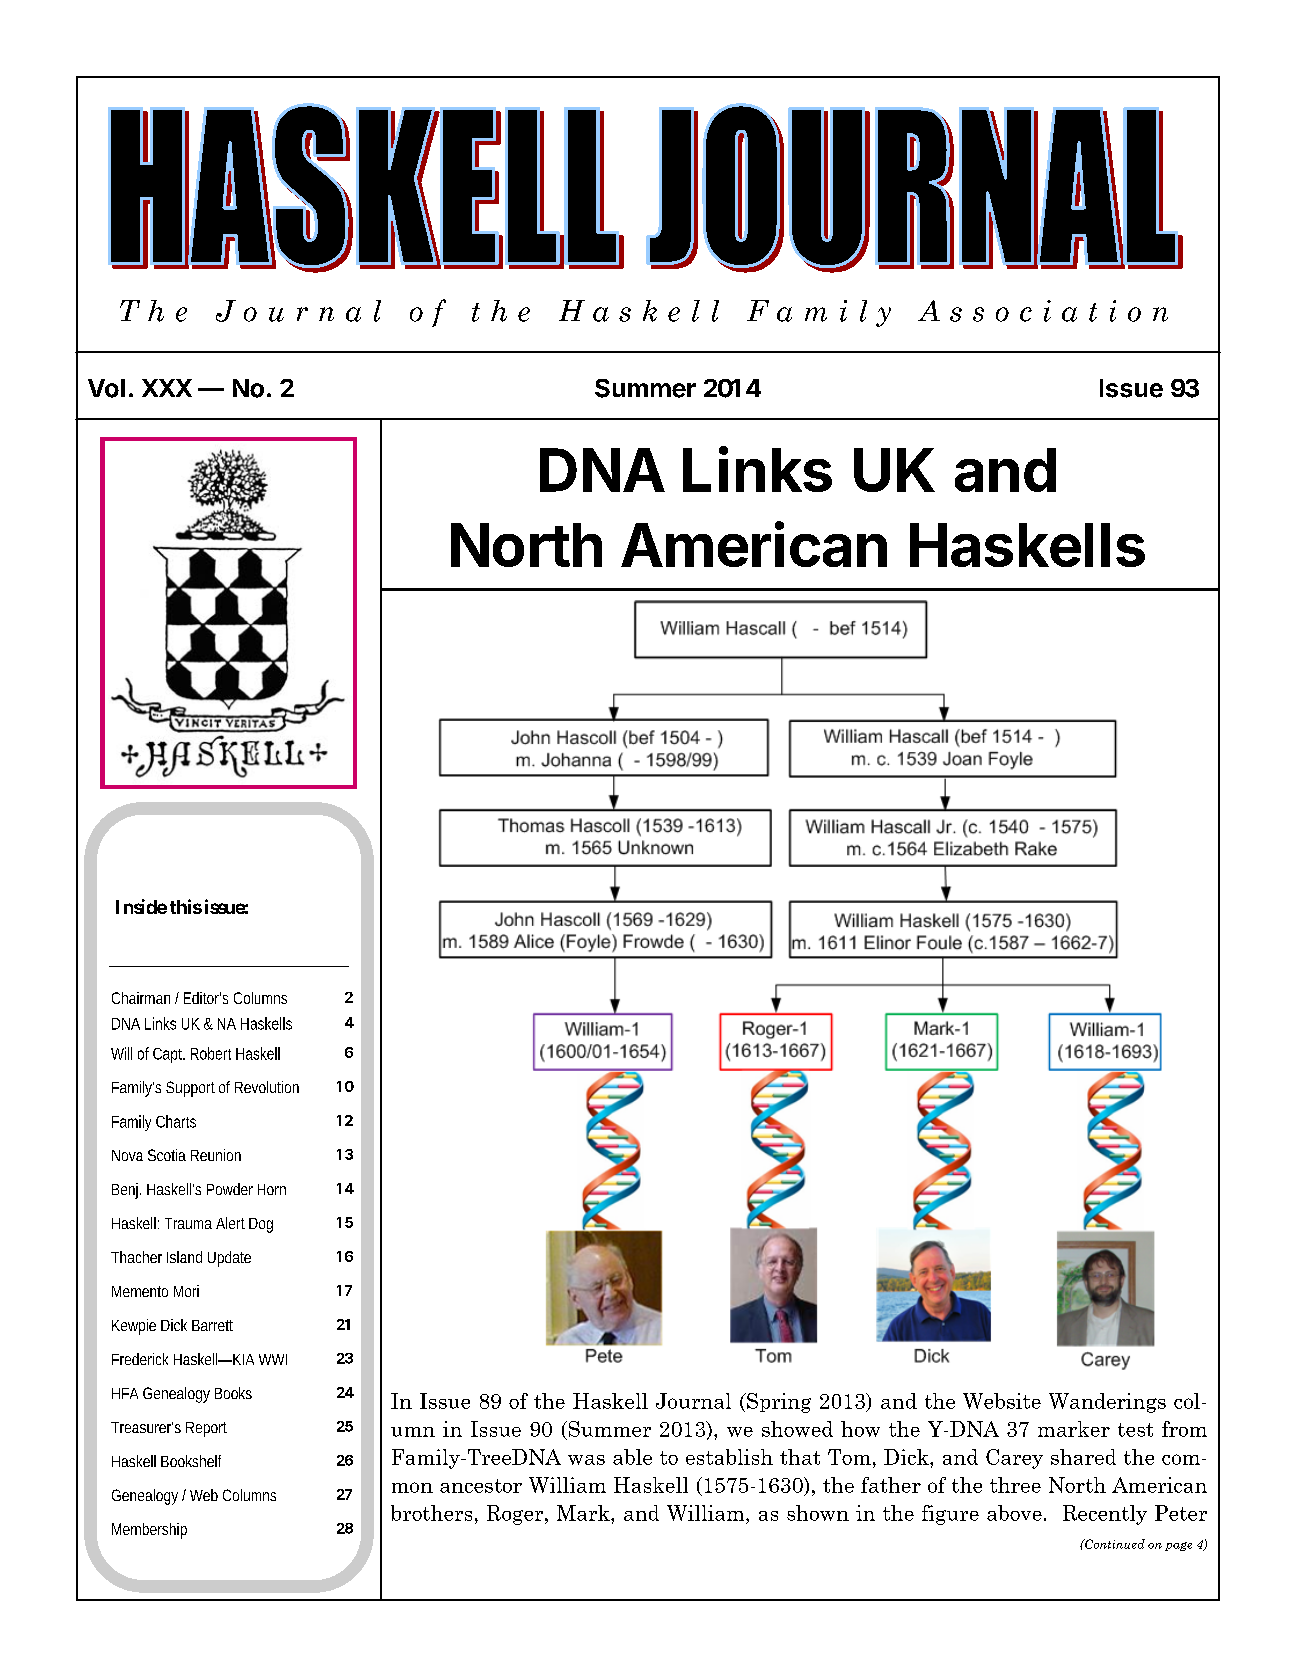 The height and width of the page is (1677, 1296). What do you see at coordinates (167, 388) in the page?
I see `XXX` at bounding box center [167, 388].
